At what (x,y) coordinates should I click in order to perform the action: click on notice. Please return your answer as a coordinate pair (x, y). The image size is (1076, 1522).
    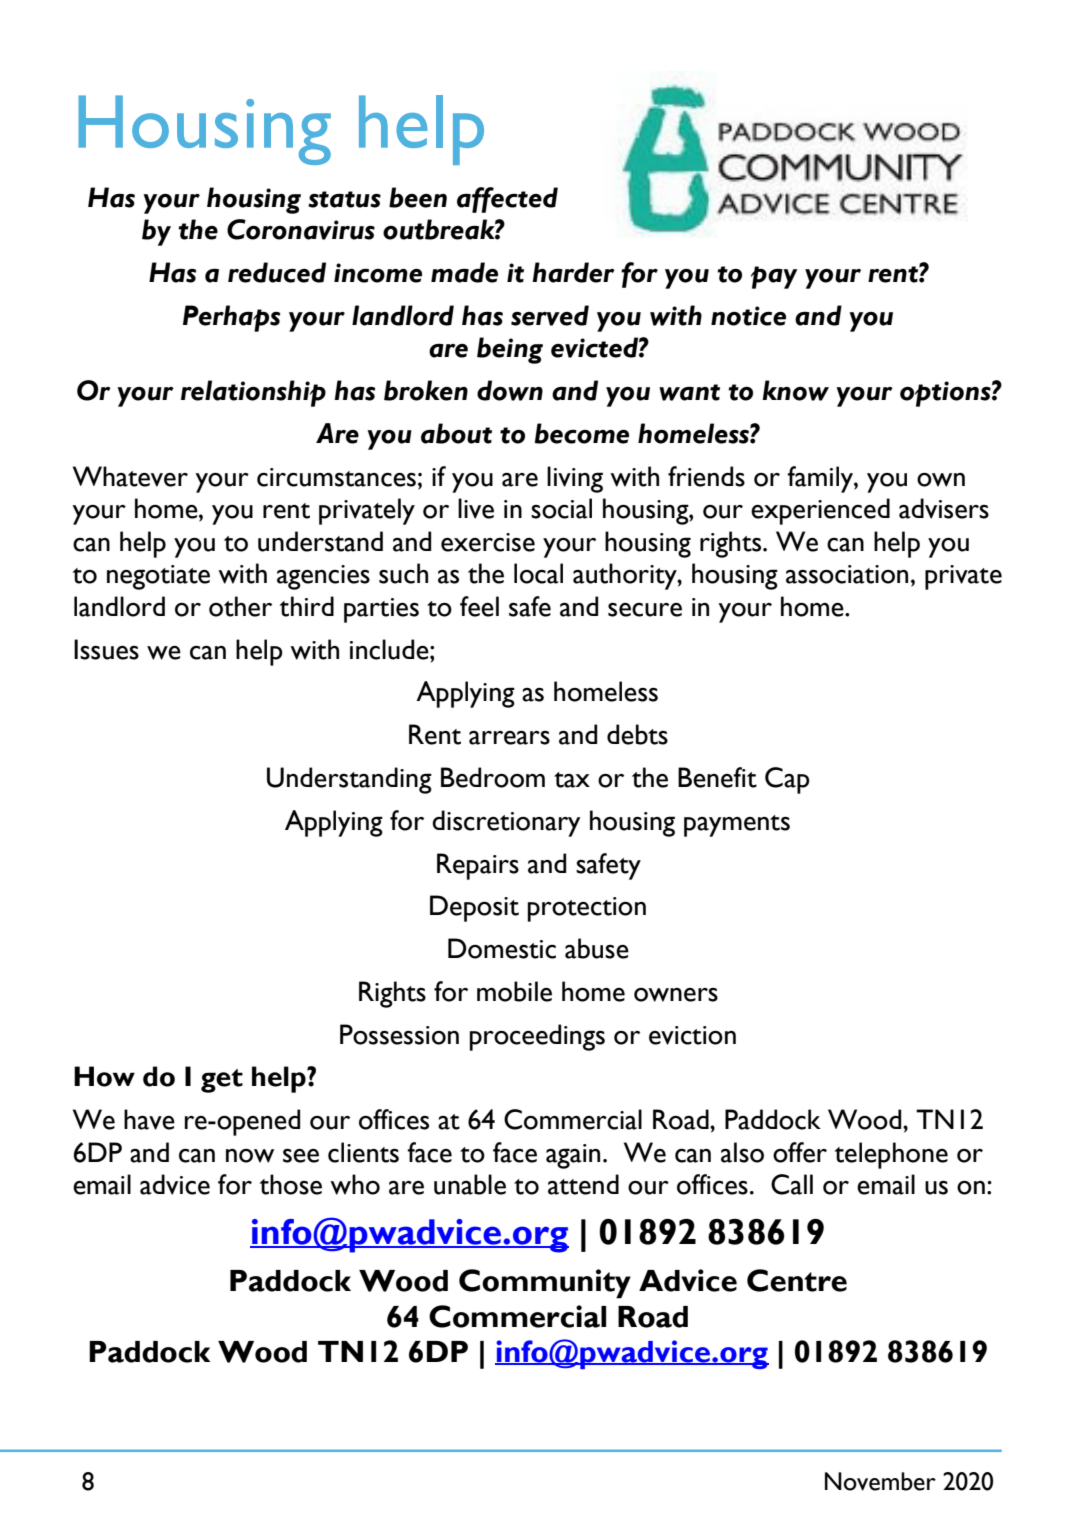
    Looking at the image, I should click on (748, 316).
